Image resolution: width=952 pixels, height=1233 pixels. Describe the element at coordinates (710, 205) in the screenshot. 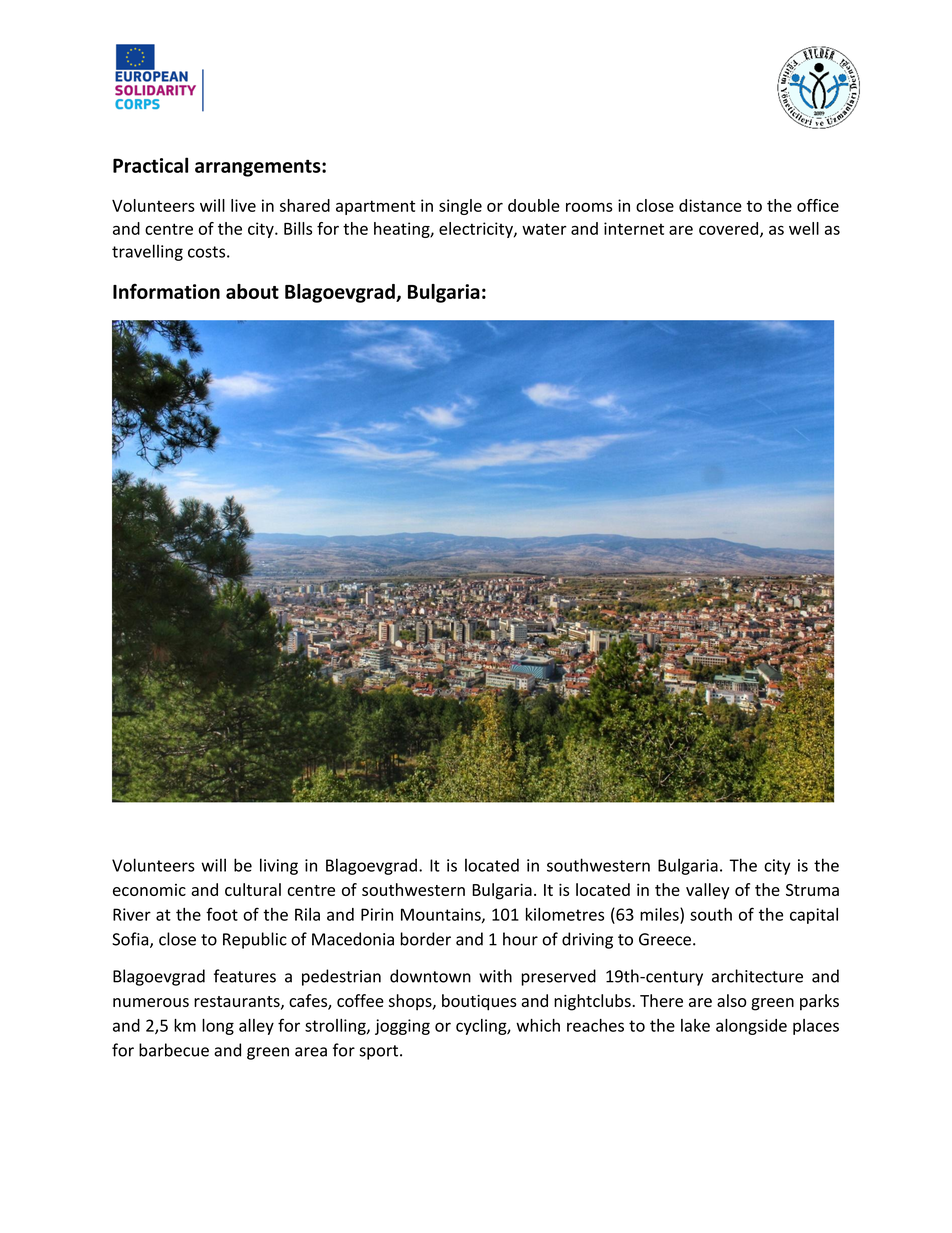

I see `distance` at that location.
